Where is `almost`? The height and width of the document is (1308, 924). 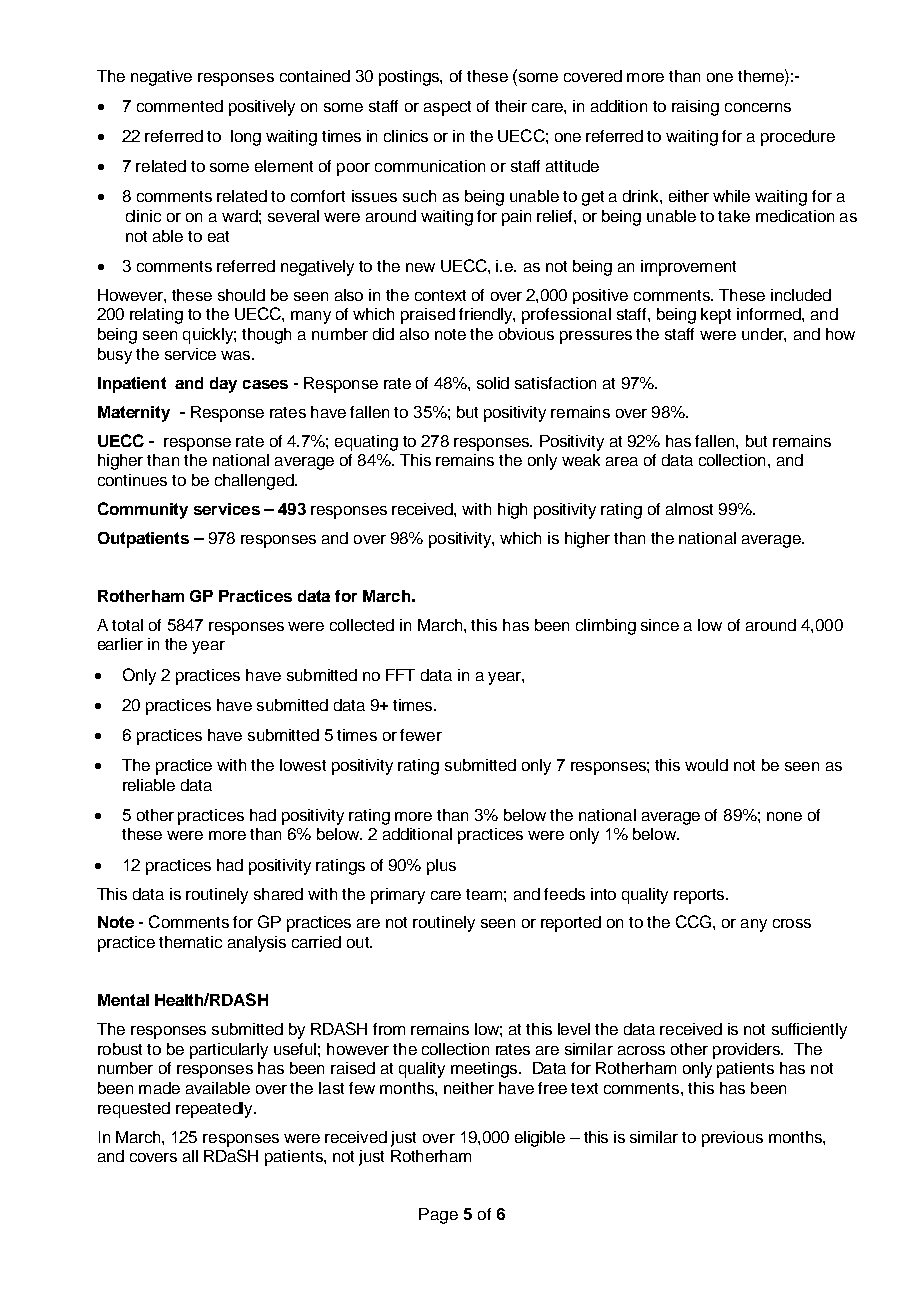 almost is located at coordinates (689, 509).
